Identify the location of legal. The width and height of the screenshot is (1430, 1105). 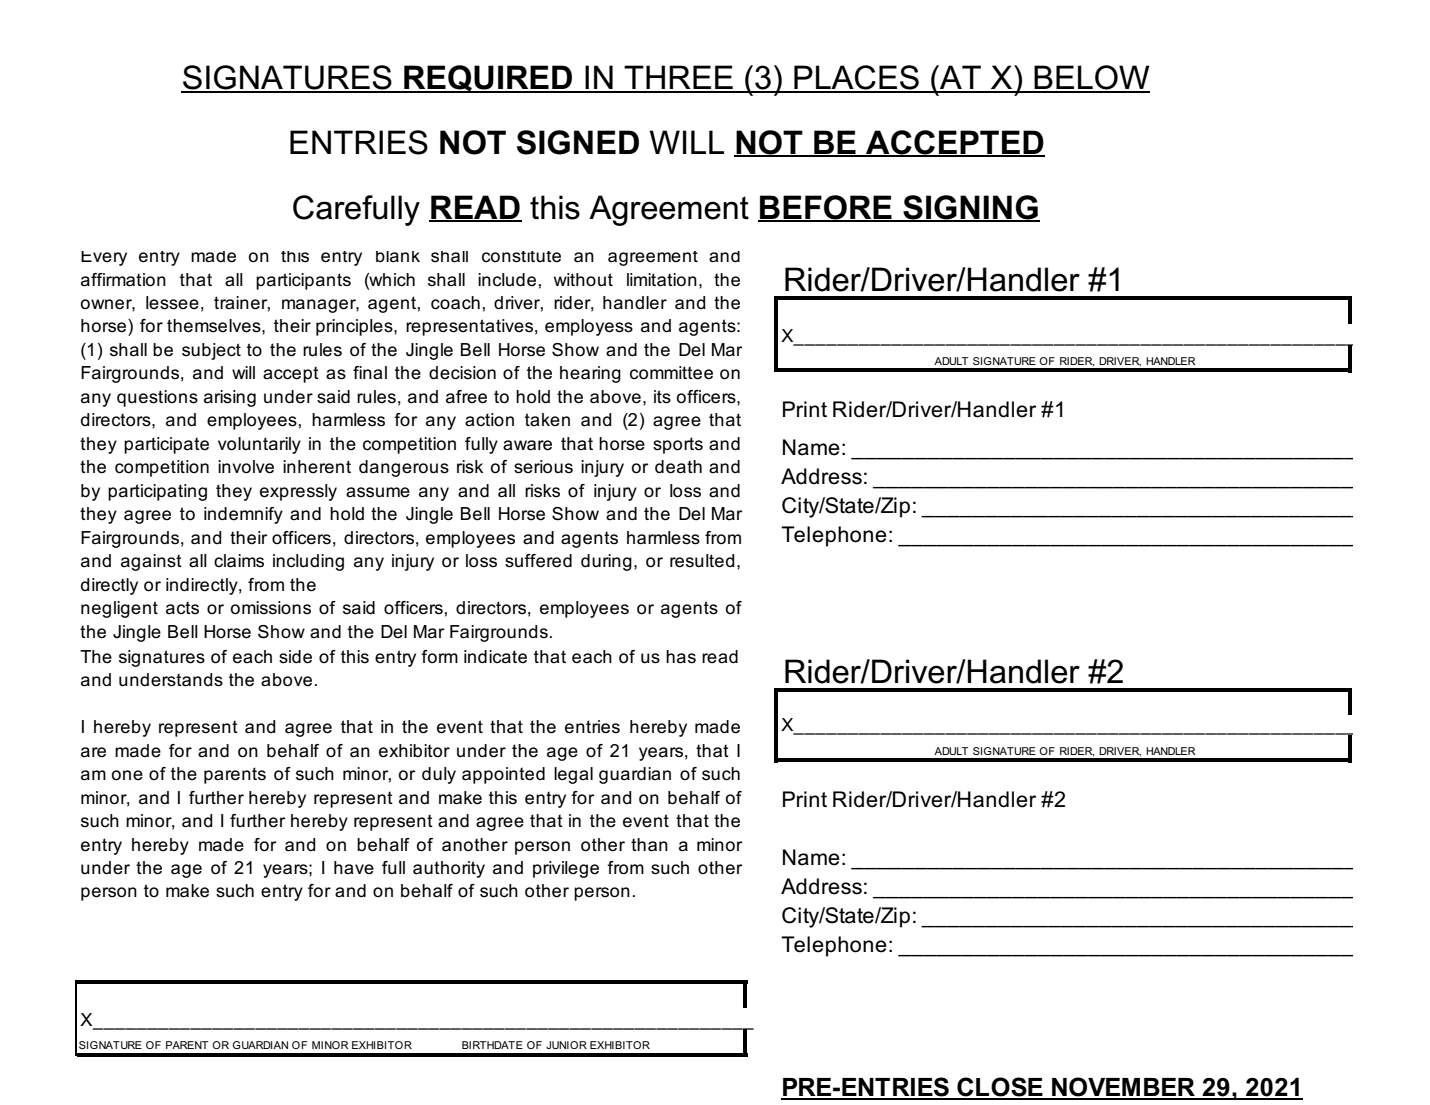
(573, 775).
